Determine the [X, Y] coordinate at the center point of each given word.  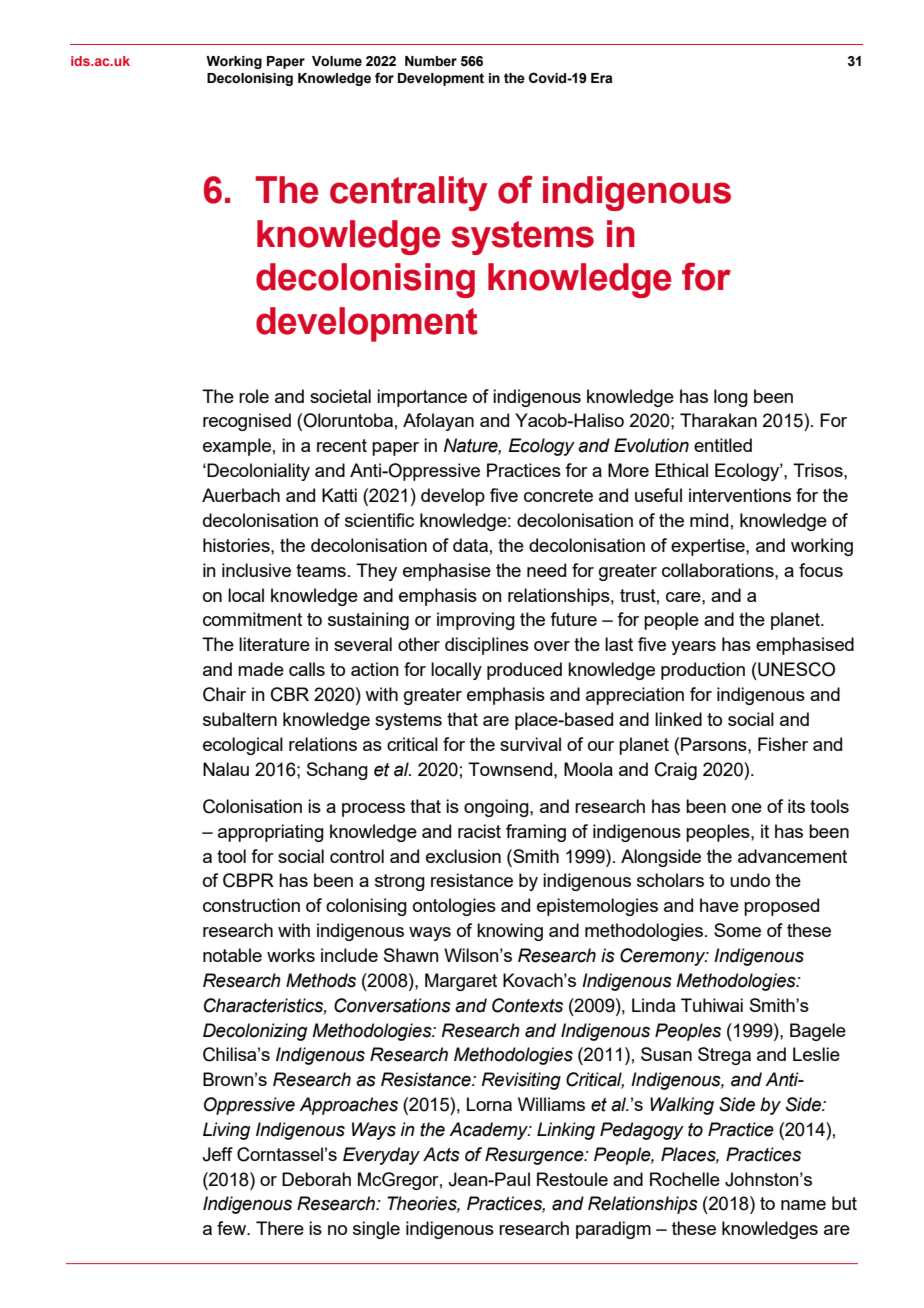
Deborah [316, 1179]
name [803, 1205]
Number [431, 61]
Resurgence [535, 1156]
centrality [409, 193]
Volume [337, 61]
